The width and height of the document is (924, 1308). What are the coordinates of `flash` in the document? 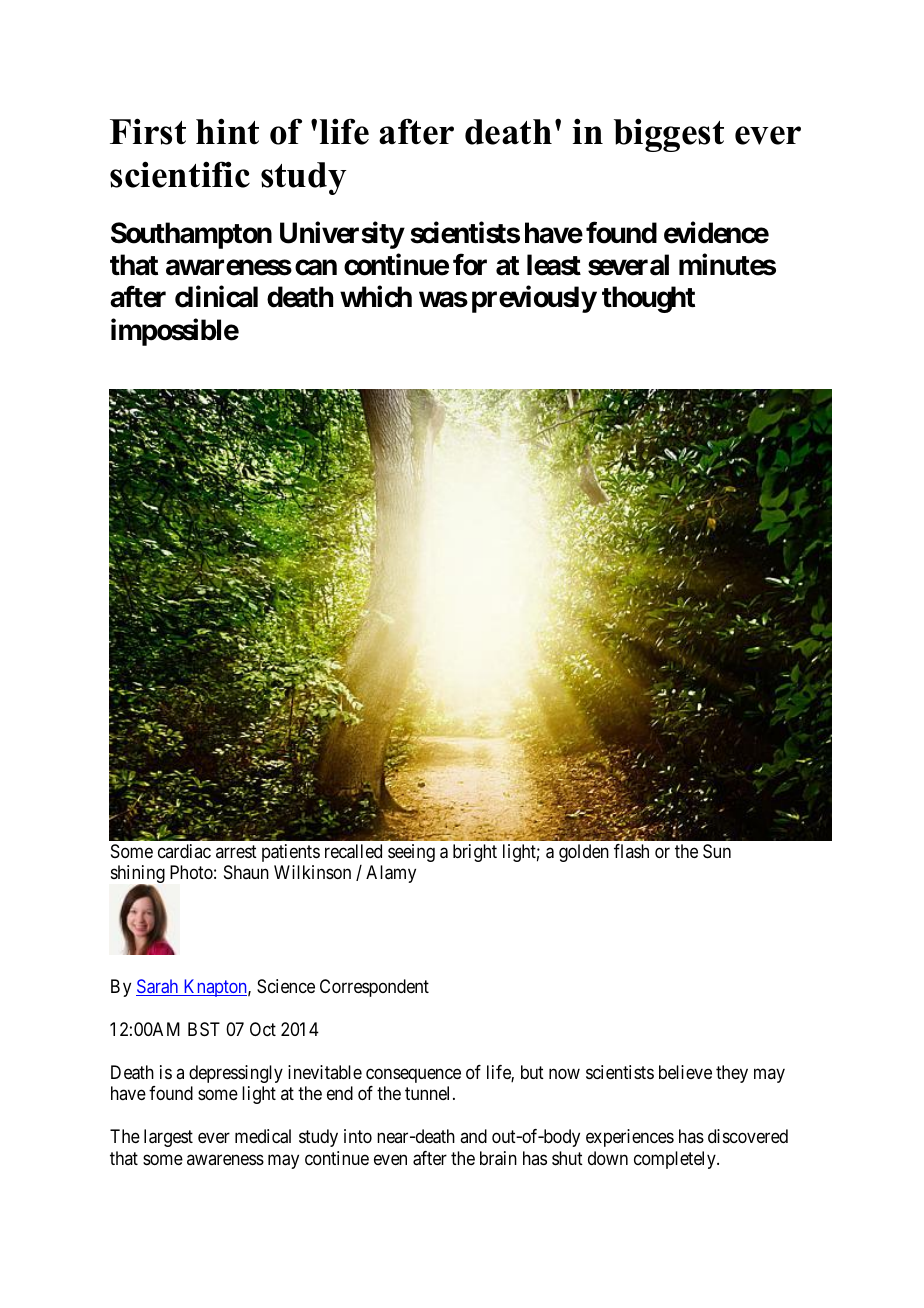 It's located at (631, 851).
